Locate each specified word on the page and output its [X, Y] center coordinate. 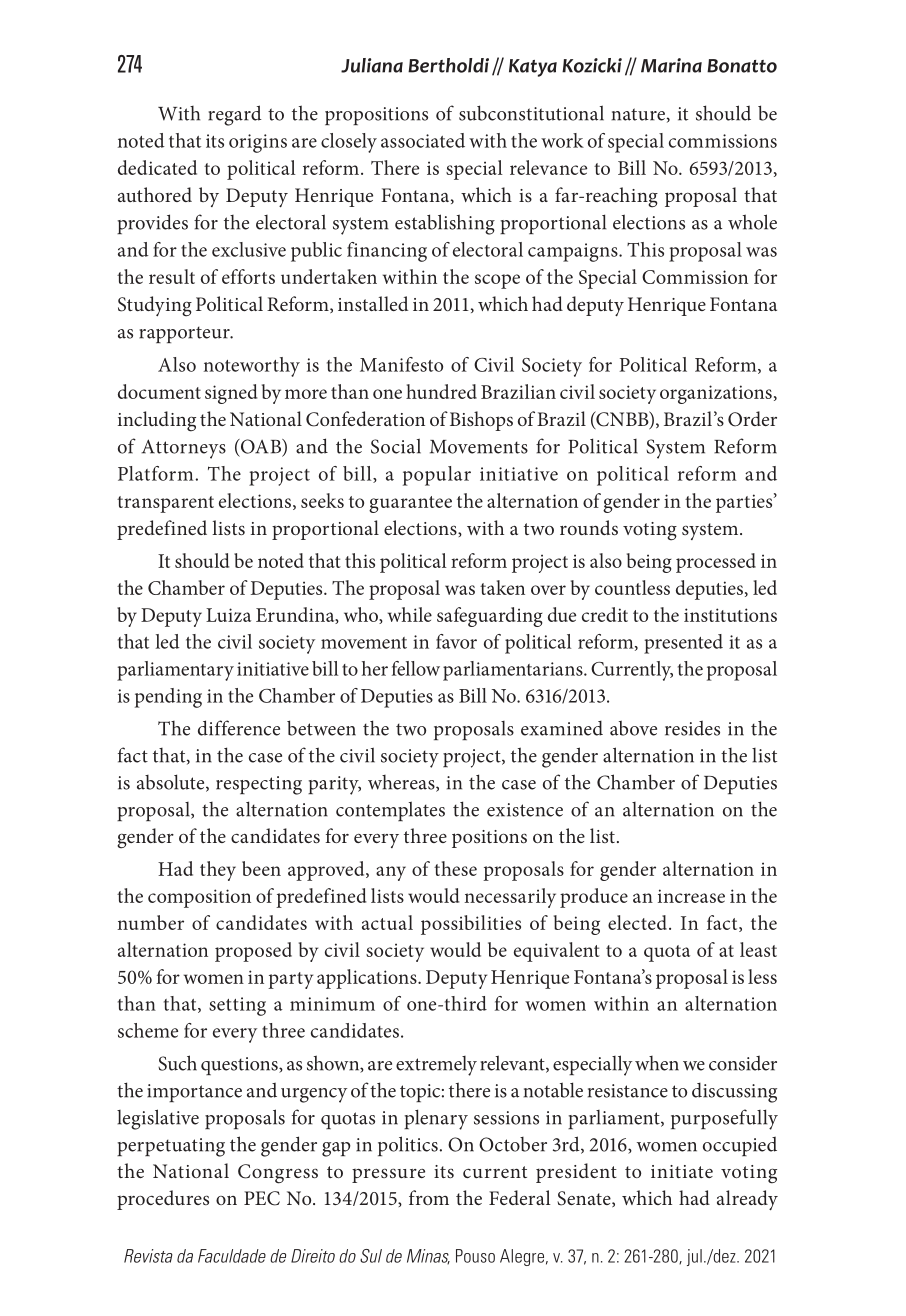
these [455, 868]
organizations [716, 394]
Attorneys [183, 449]
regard [235, 115]
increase [691, 896]
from [429, 1197]
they [218, 871]
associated [423, 140]
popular [437, 476]
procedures [163, 1200]
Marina [671, 65]
